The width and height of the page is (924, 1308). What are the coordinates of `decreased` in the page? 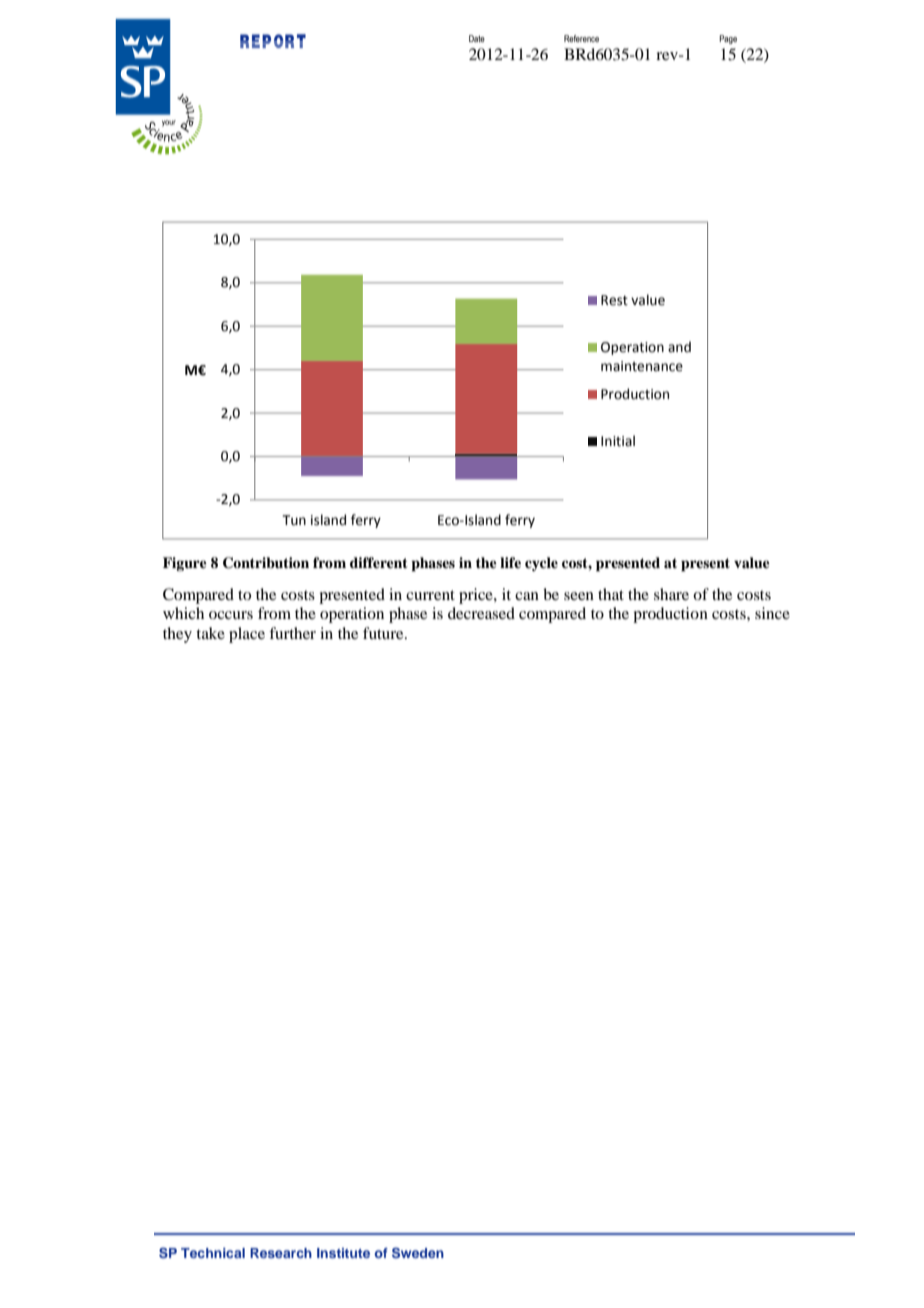 It's located at (481, 613).
